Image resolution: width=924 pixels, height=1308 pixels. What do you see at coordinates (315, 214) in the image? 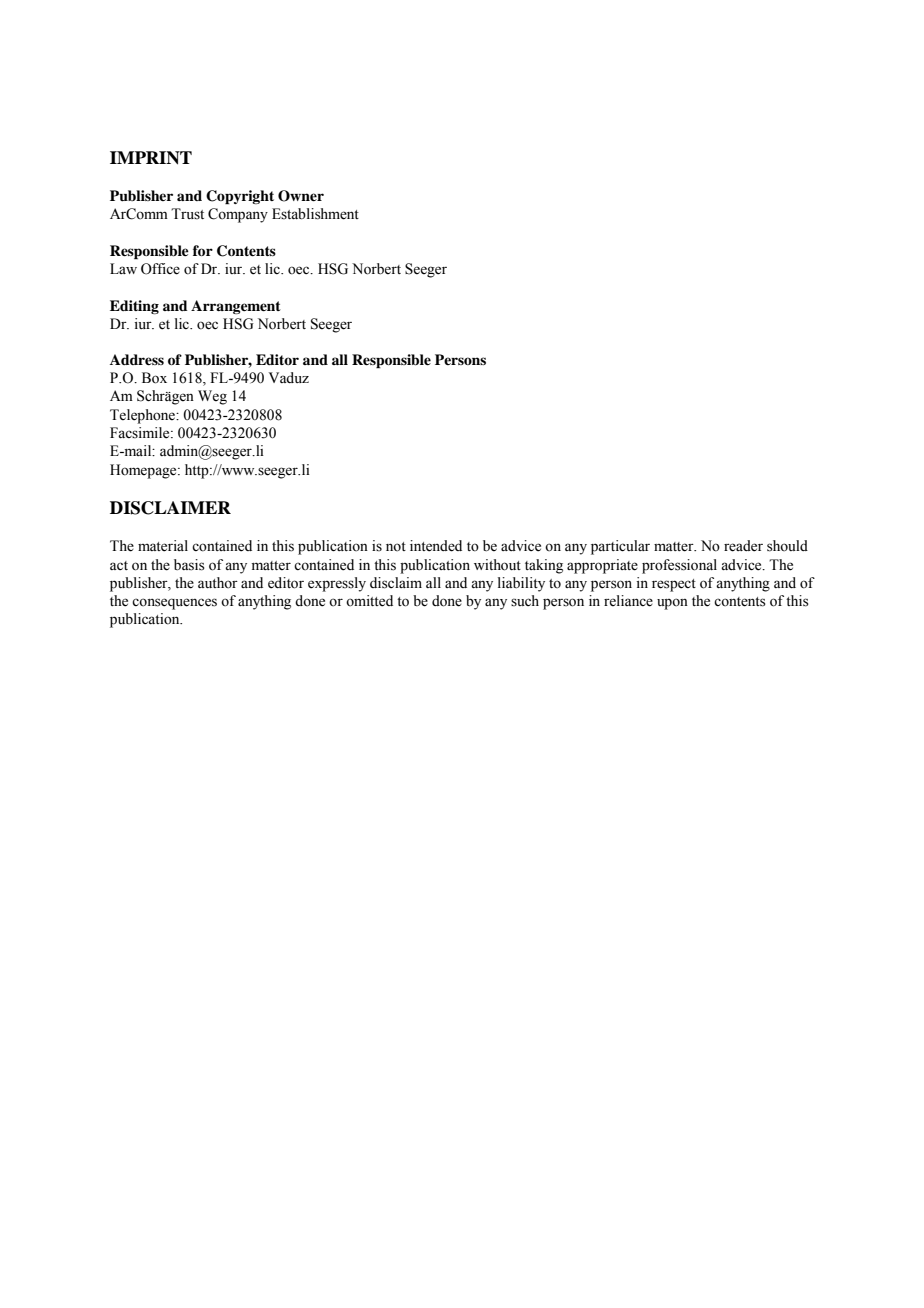
I see `Establishment` at bounding box center [315, 214].
